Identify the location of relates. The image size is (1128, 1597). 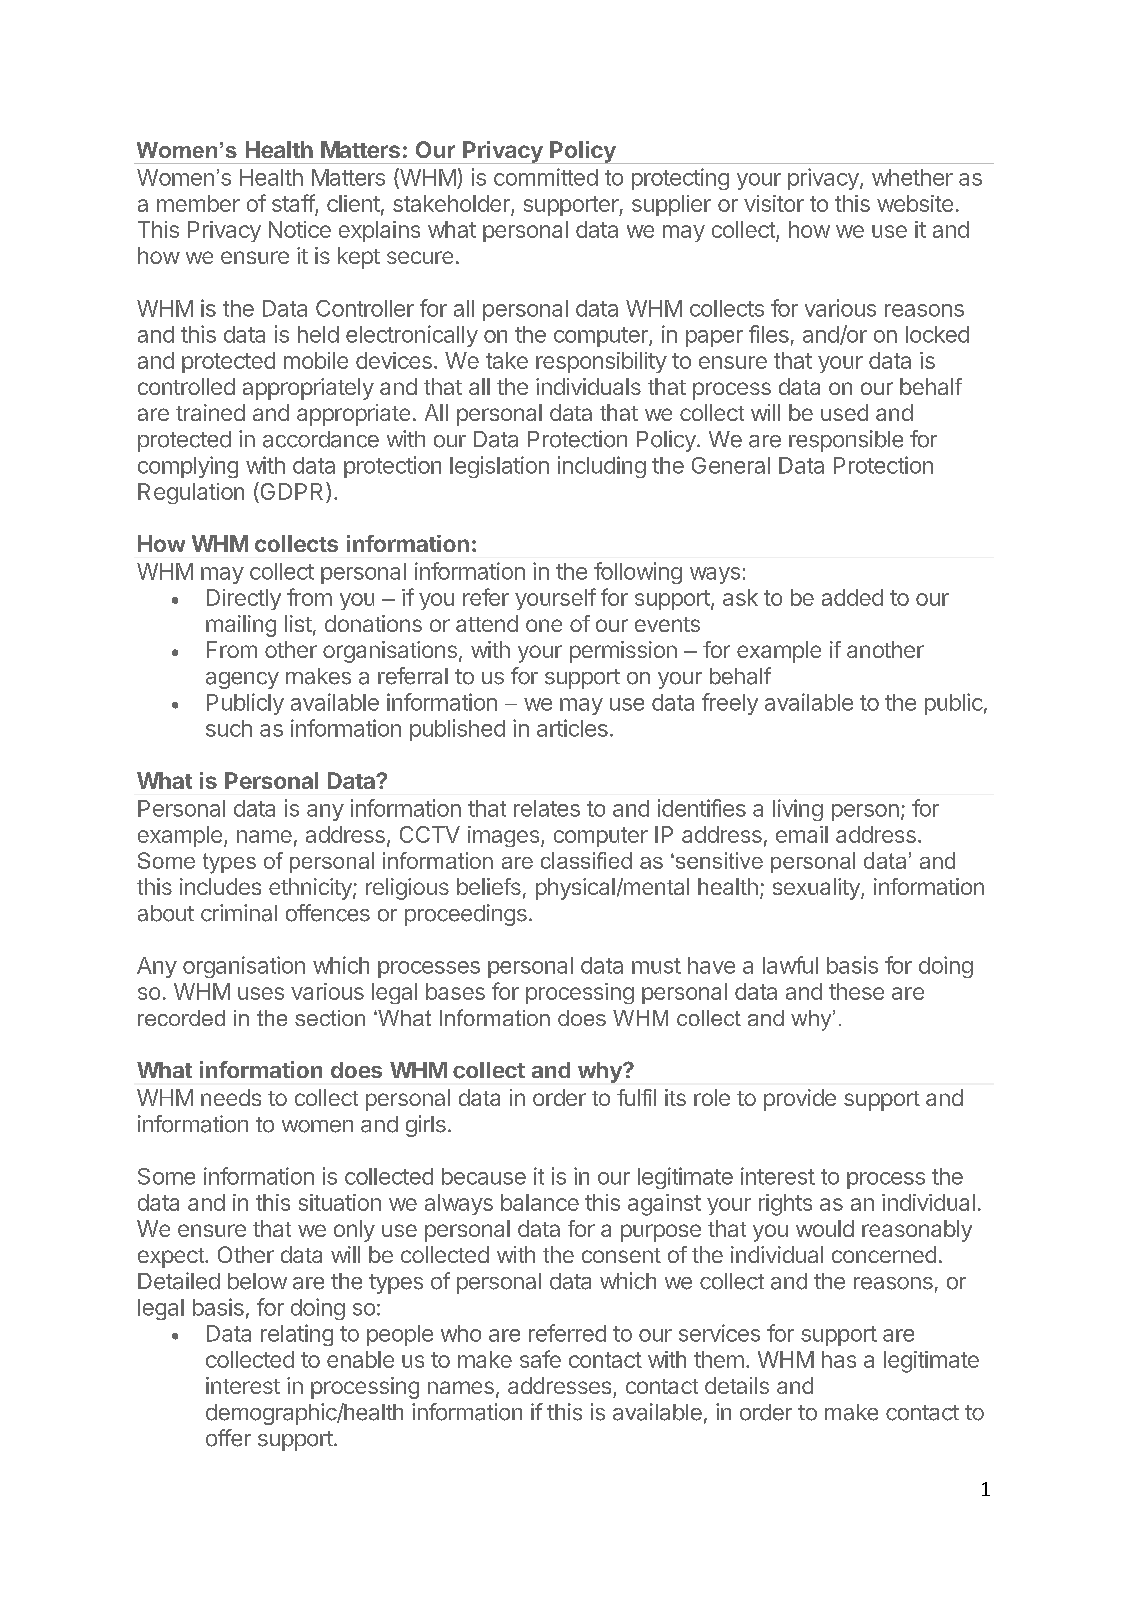
(547, 808).
